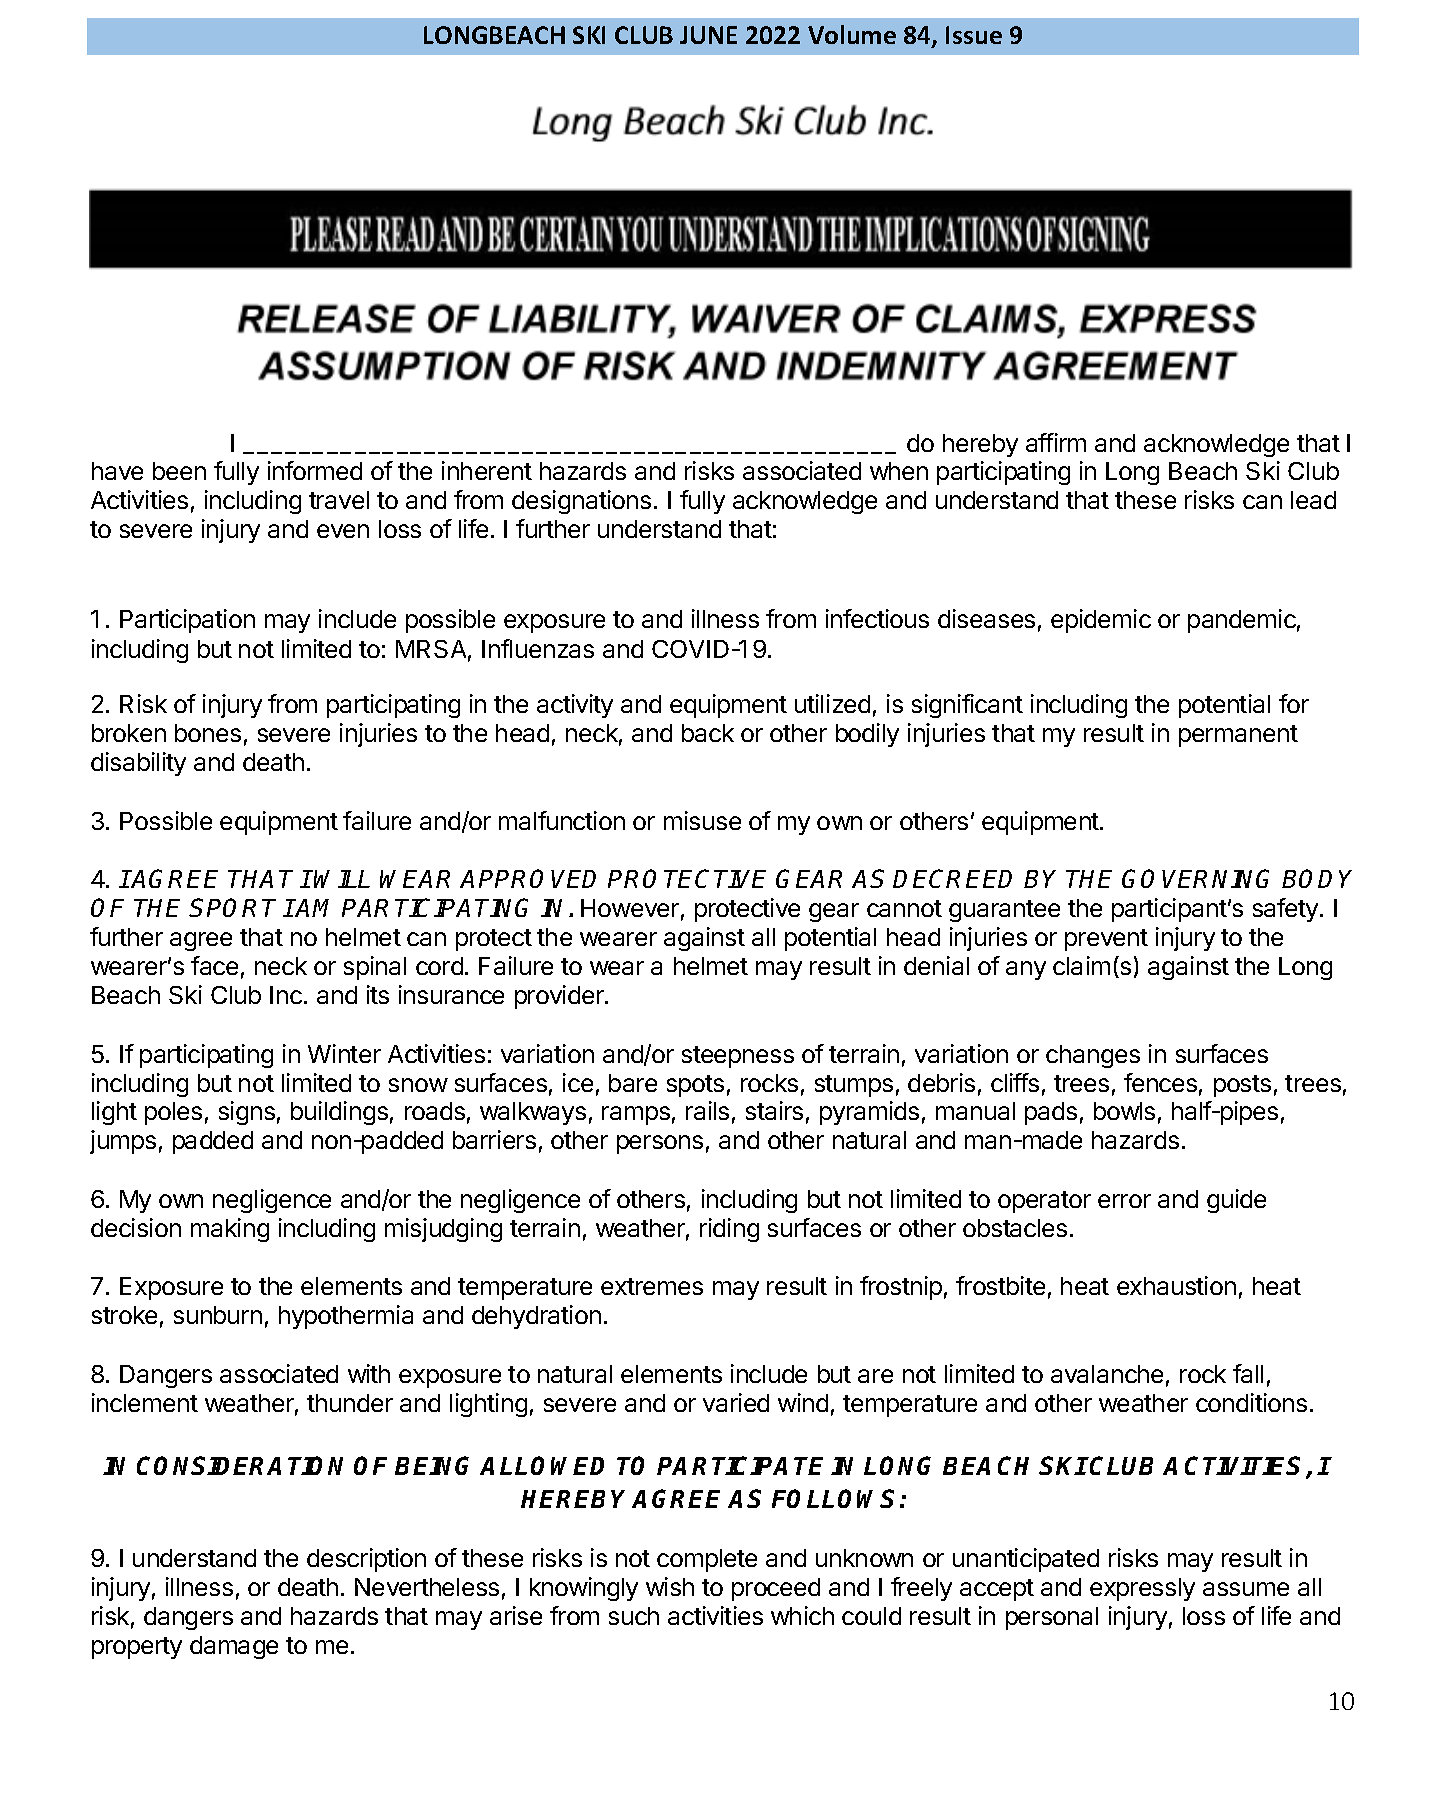  Describe the element at coordinates (1101, 621) in the image. I see `epidemic` at that location.
